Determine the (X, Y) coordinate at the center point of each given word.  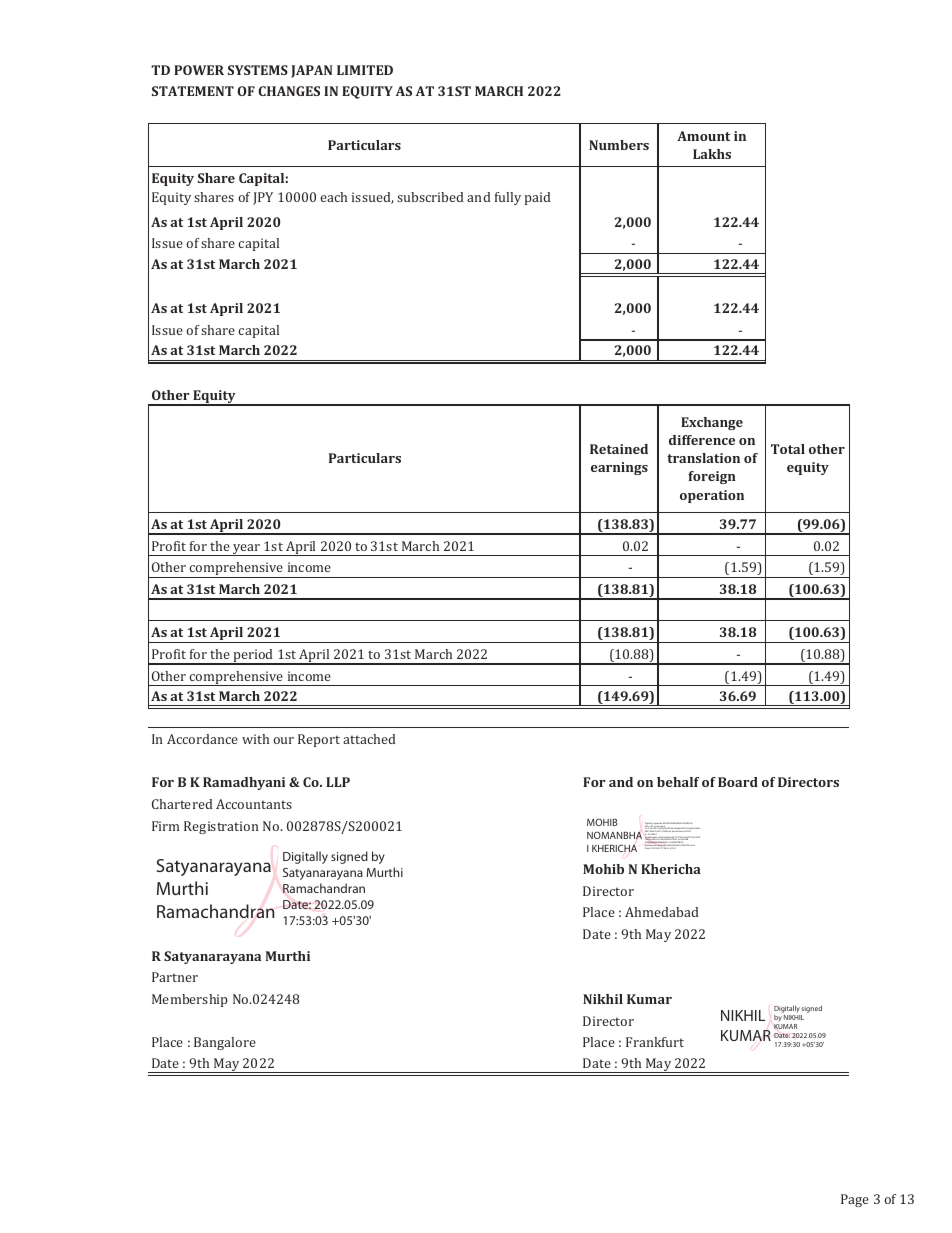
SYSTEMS (258, 70)
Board (738, 782)
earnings (619, 468)
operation (712, 496)
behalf (678, 782)
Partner (175, 977)
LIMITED (365, 70)
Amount (703, 136)
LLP (338, 782)
